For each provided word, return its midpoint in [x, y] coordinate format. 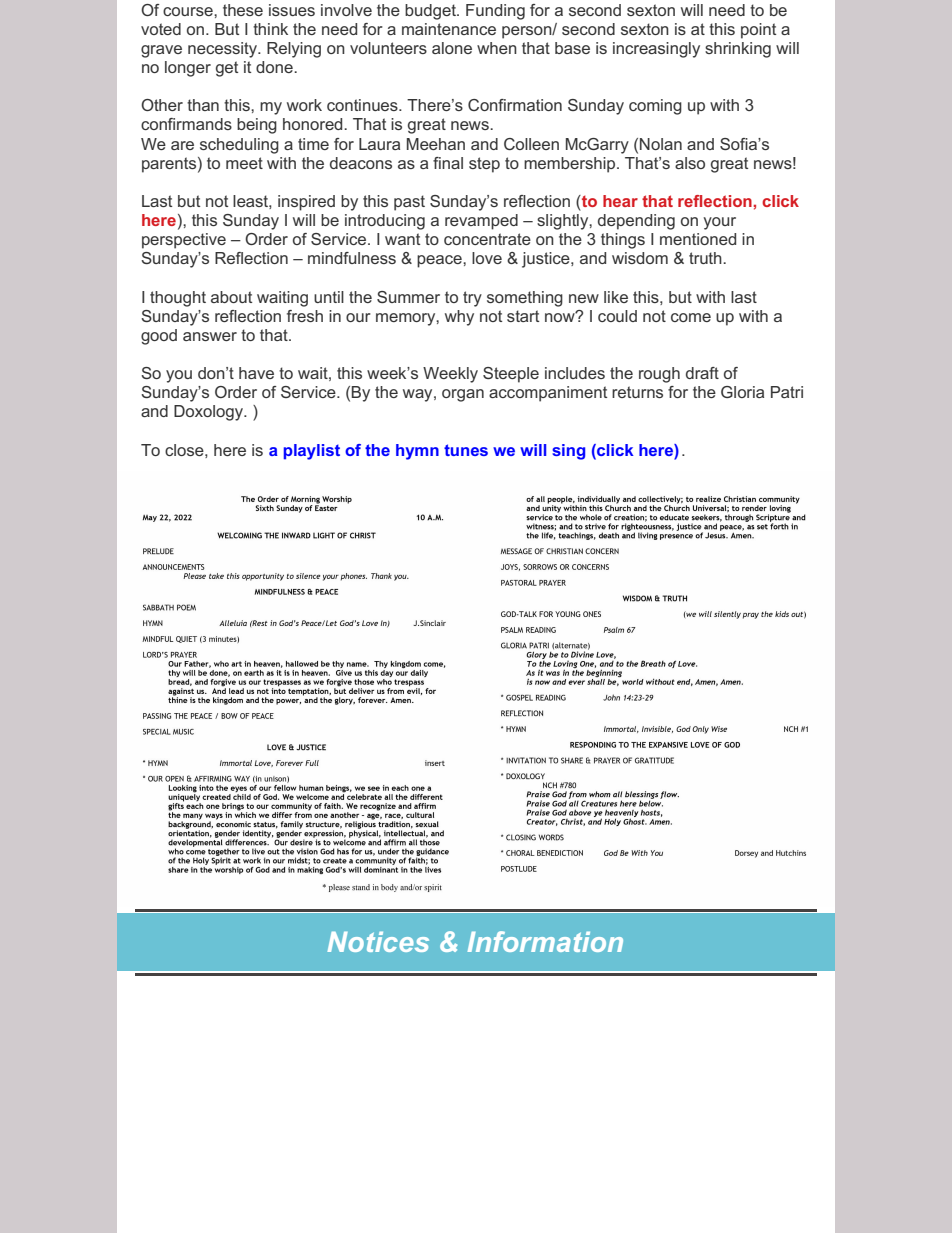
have [256, 373]
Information [545, 941]
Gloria [742, 392]
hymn [417, 452]
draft [702, 373]
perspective [184, 241]
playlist [312, 452]
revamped [481, 222]
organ [463, 395]
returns [637, 392]
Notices [378, 942]
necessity [223, 50]
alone [452, 48]
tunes [466, 450]
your [719, 223]
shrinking [738, 50]
